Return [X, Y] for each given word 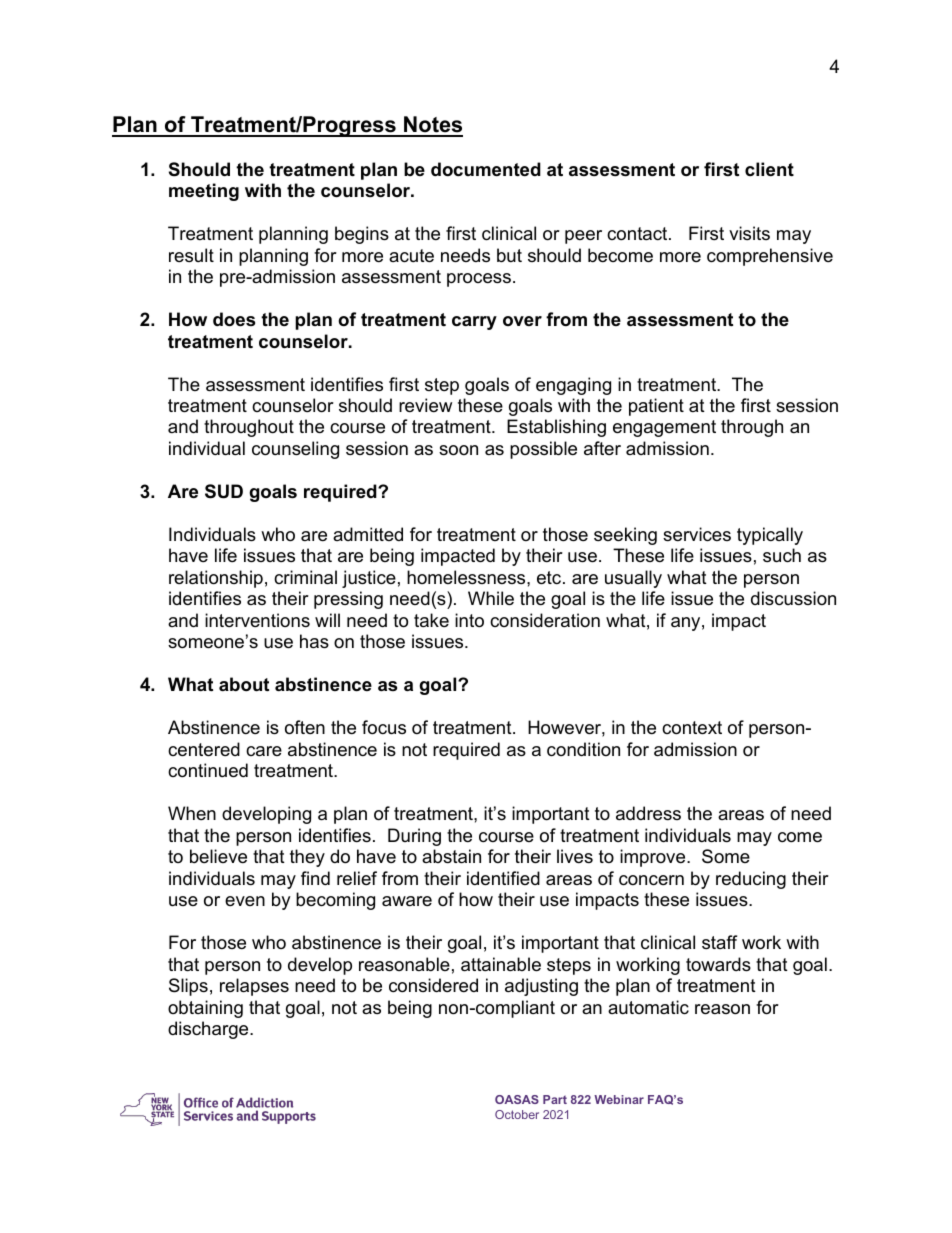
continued [208, 770]
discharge [209, 1030]
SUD [224, 491]
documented [486, 169]
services [697, 534]
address [648, 813]
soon [458, 450]
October [517, 1114]
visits [749, 233]
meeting [204, 192]
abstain [451, 856]
